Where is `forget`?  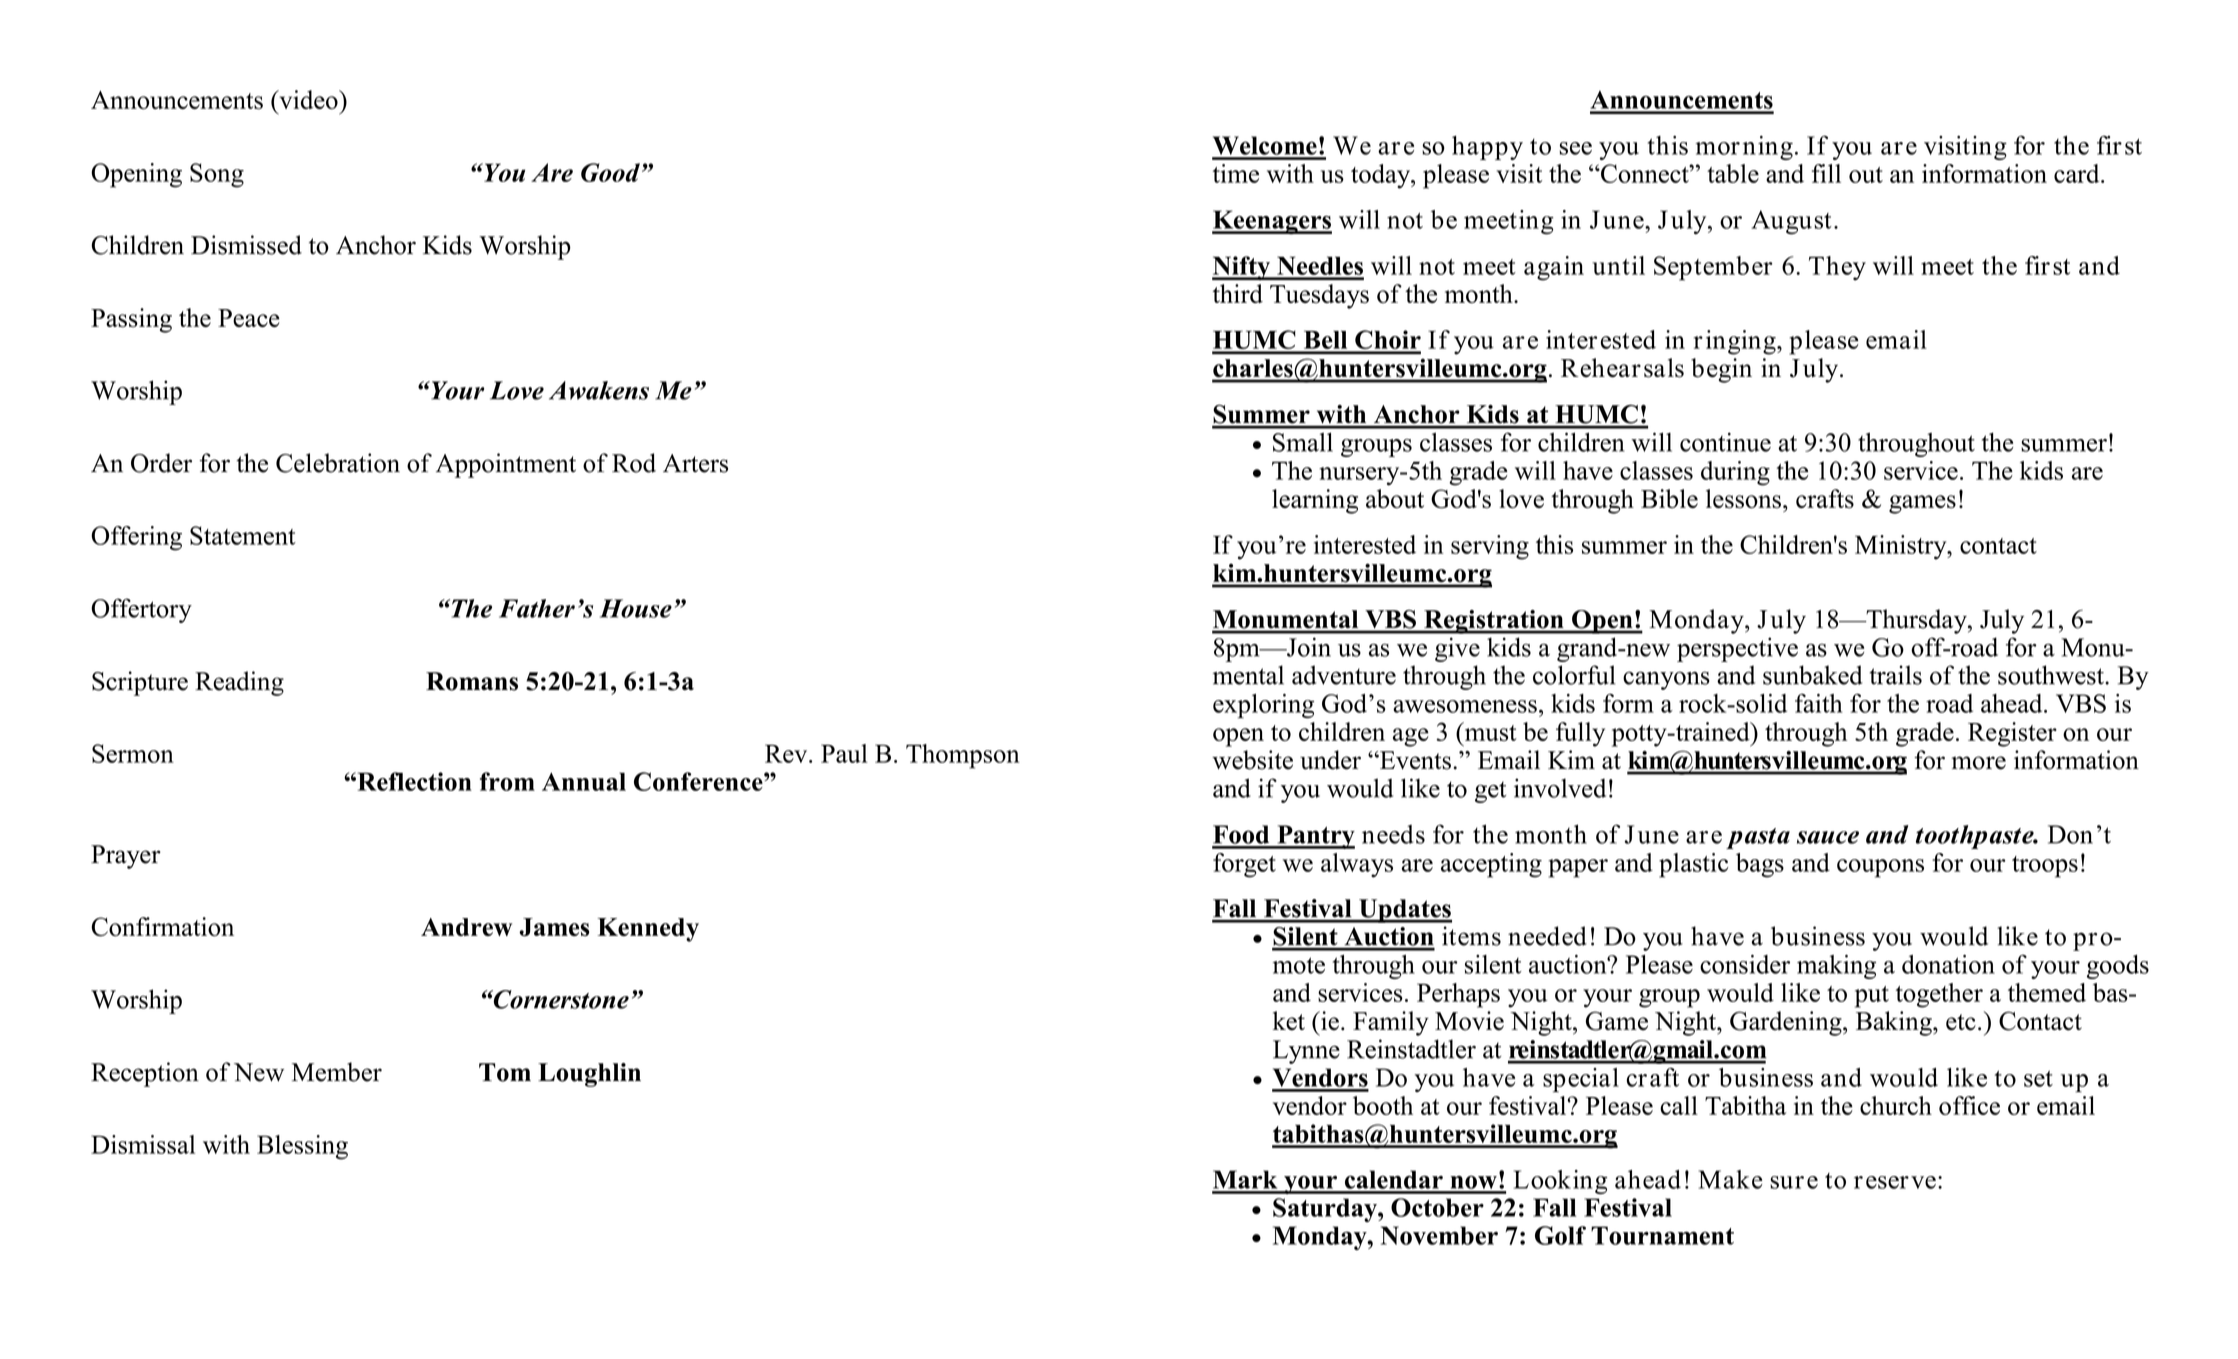
forget is located at coordinates (1244, 865).
